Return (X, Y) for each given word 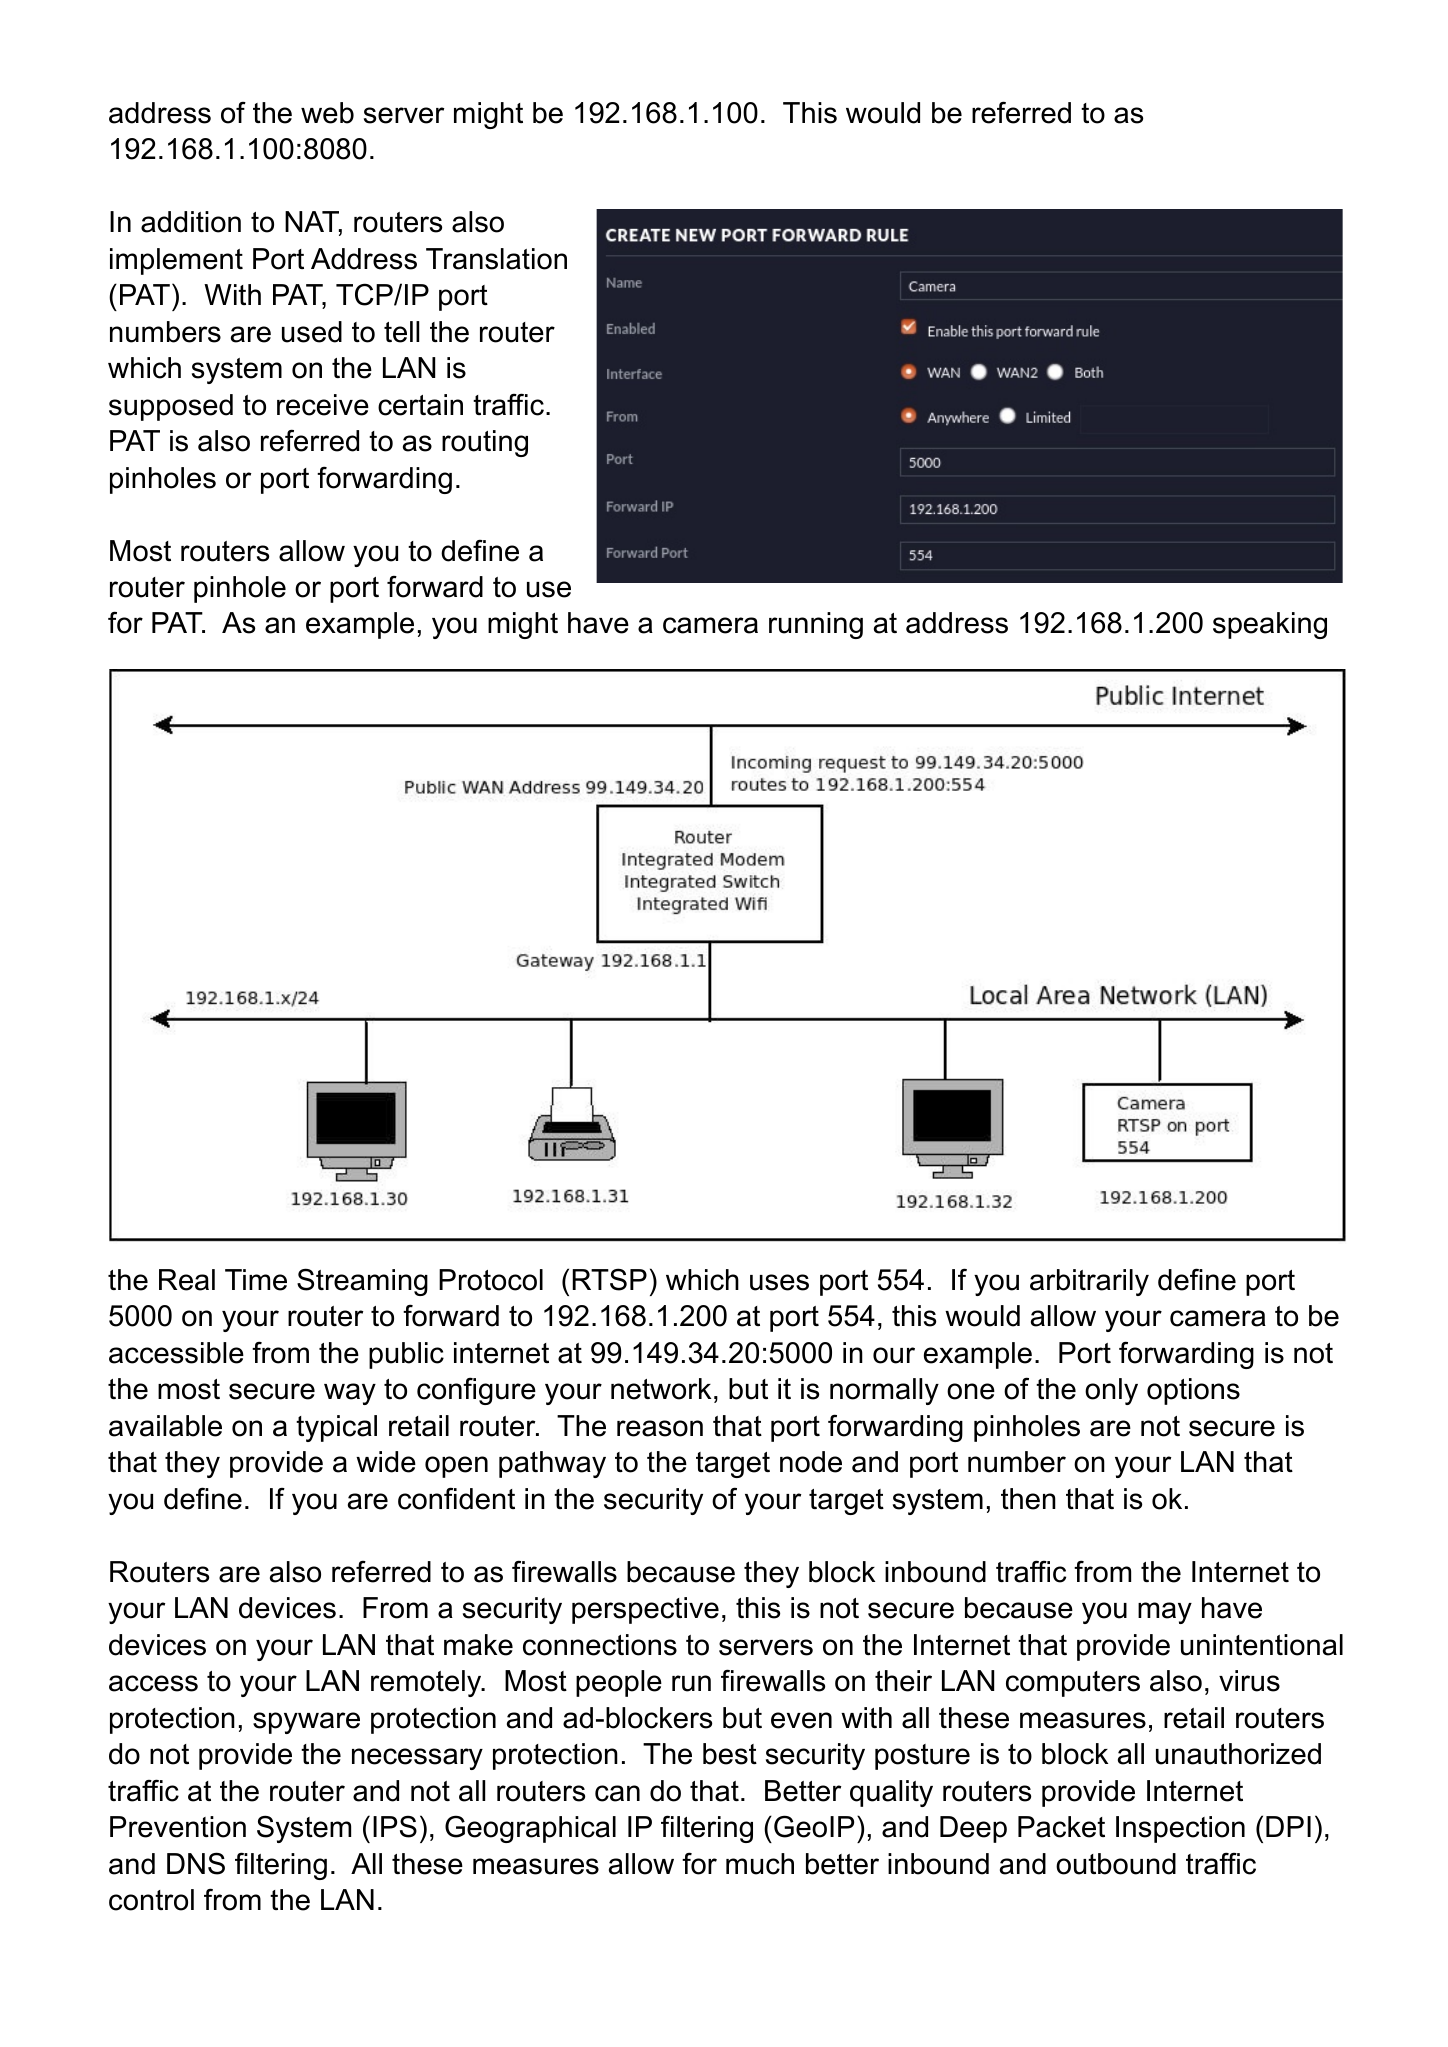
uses (779, 1282)
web (327, 113)
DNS (196, 1863)
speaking (1270, 625)
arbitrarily (1089, 1282)
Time (256, 1280)
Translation (496, 259)
